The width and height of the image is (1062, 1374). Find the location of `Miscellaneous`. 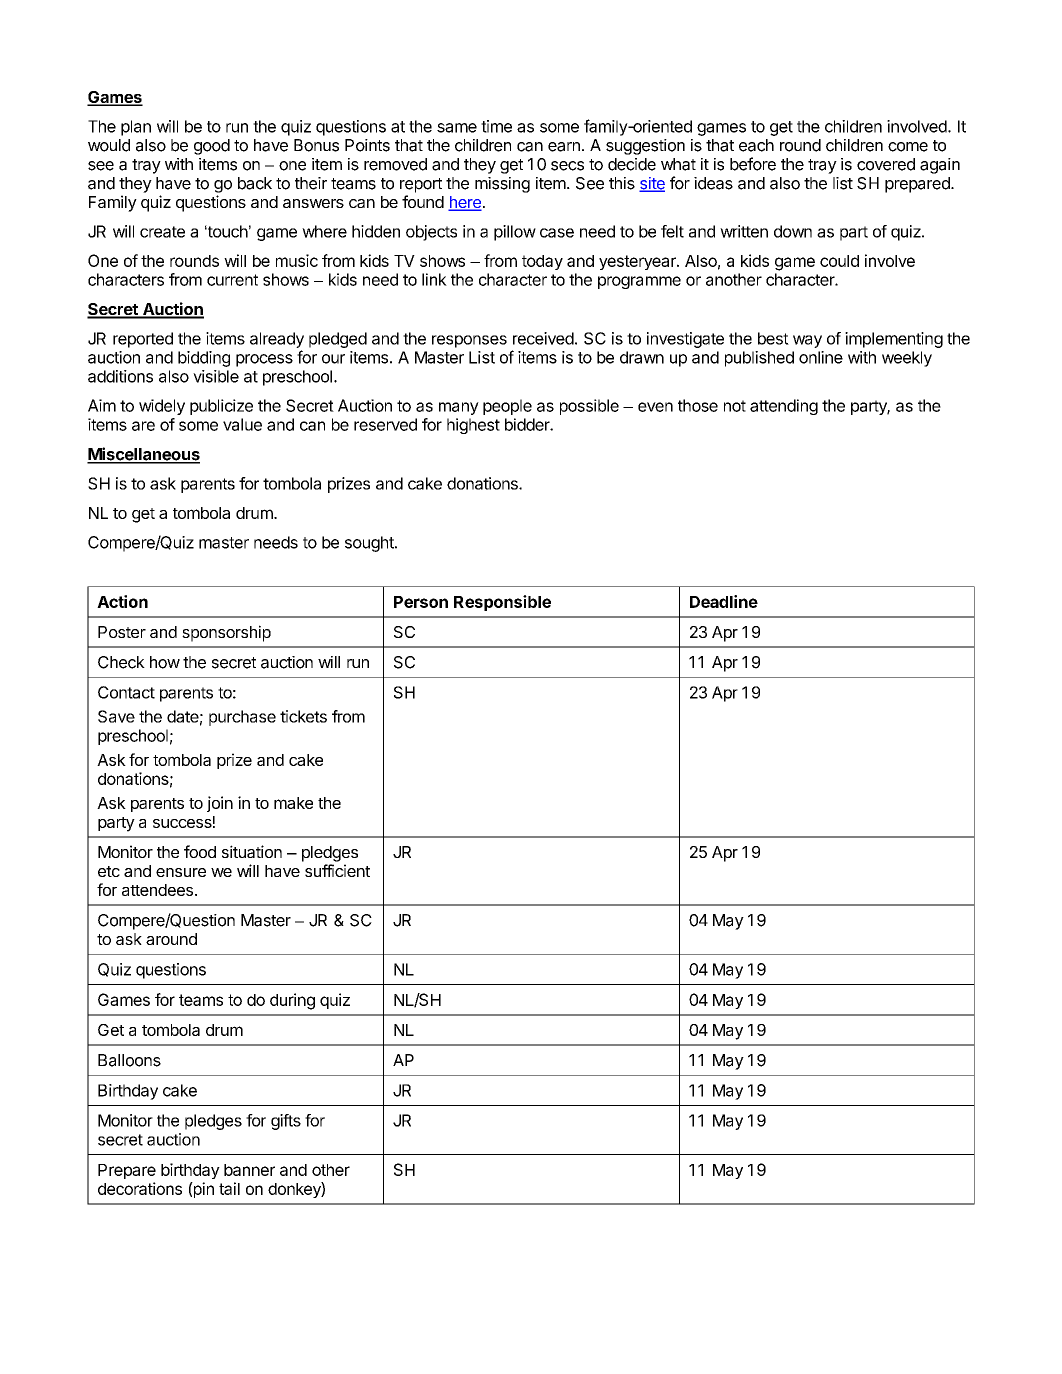

Miscellaneous is located at coordinates (143, 455).
